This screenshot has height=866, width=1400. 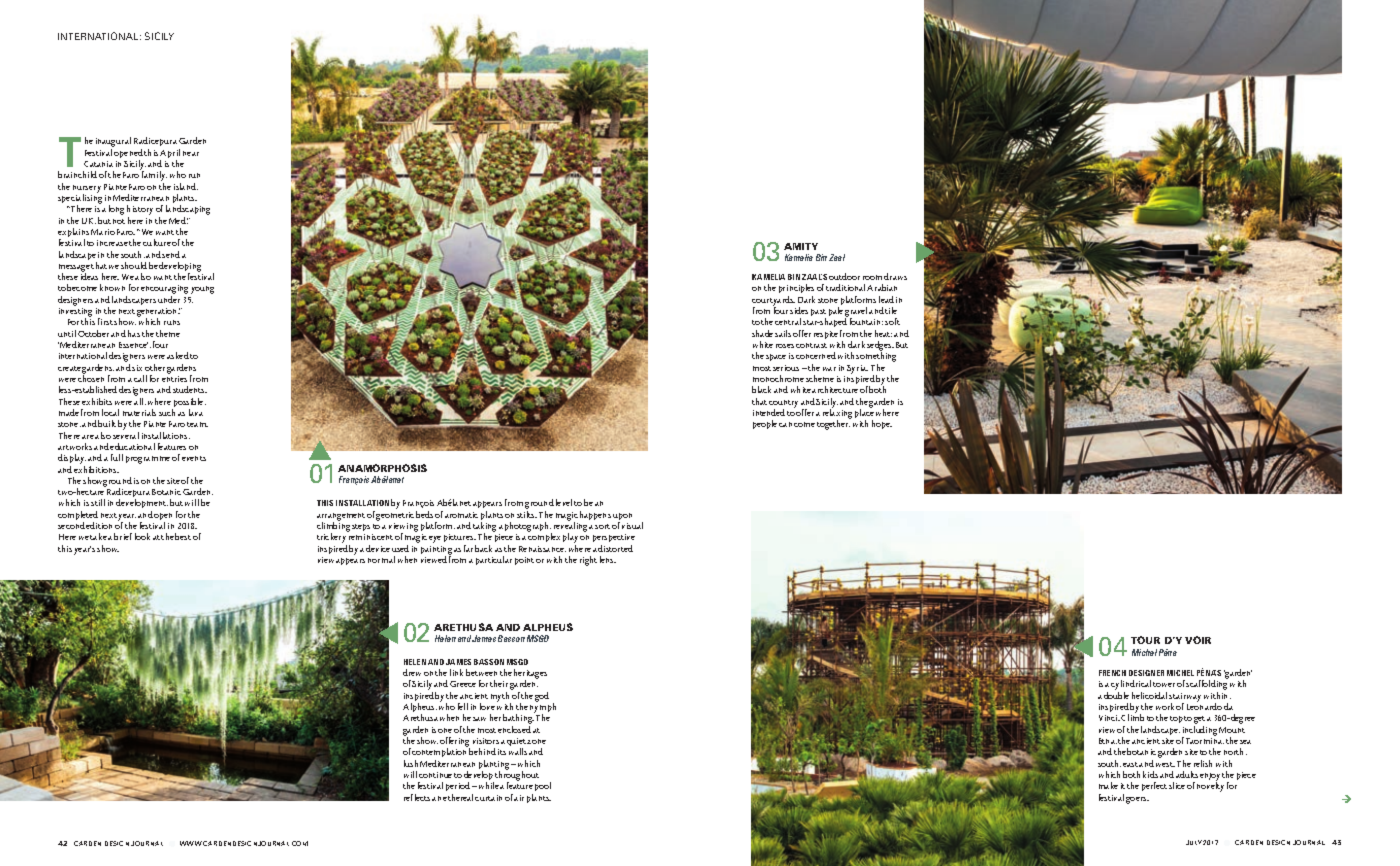 I want to click on runs, so click(x=172, y=322).
